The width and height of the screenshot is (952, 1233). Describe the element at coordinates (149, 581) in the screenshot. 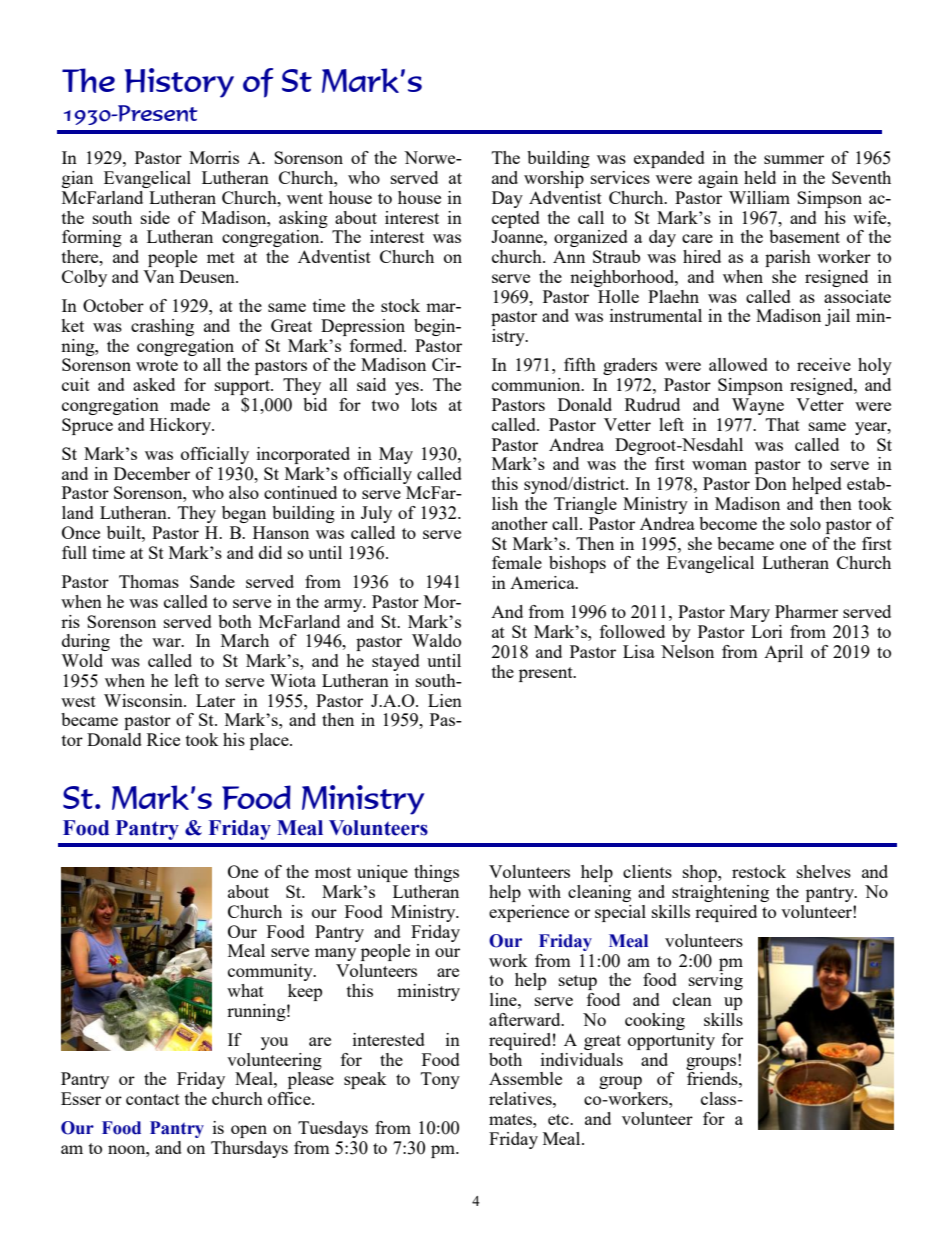

I see `Thomas` at that location.
